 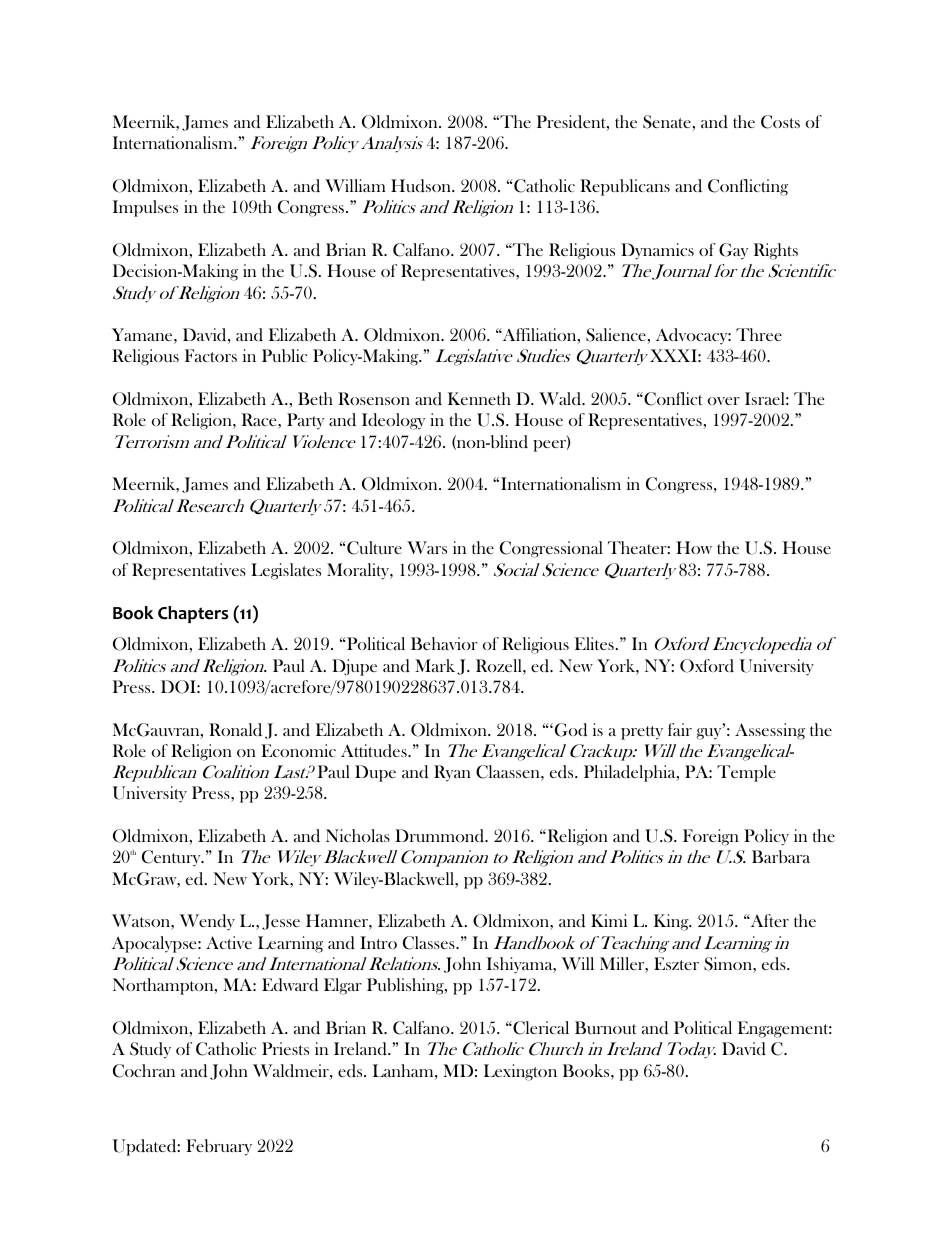 I want to click on Senate, so click(x=667, y=122).
